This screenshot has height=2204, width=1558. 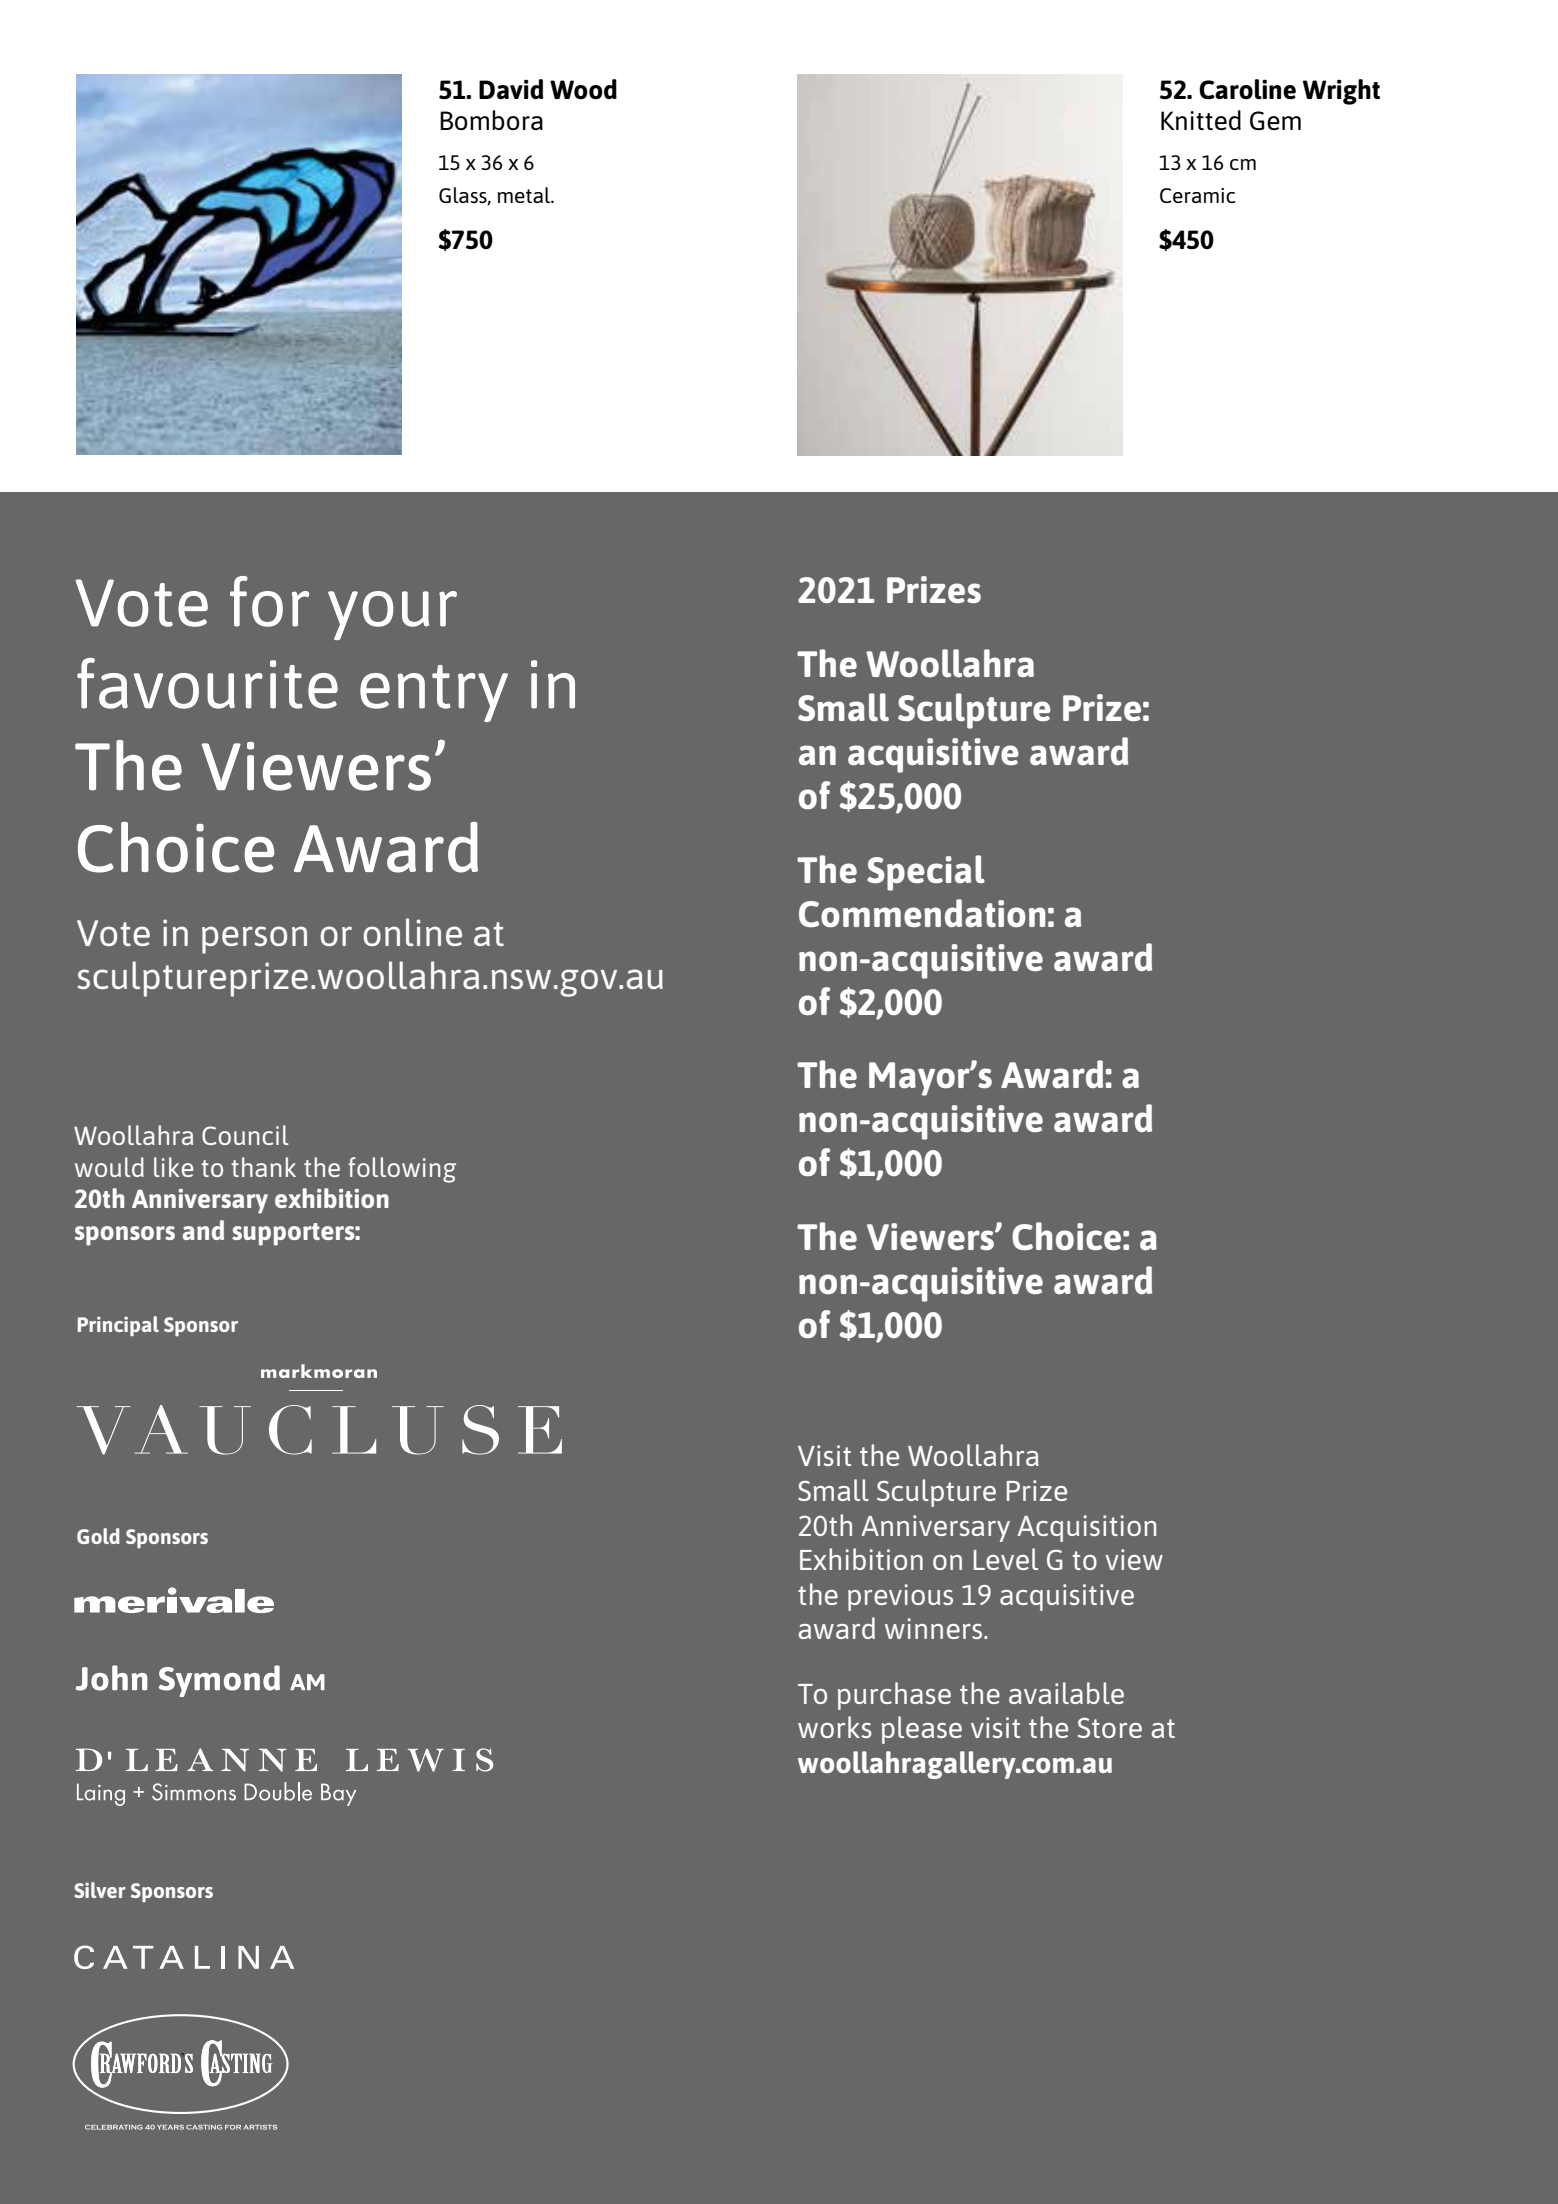 What do you see at coordinates (926, 873) in the screenshot?
I see `Special` at bounding box center [926, 873].
